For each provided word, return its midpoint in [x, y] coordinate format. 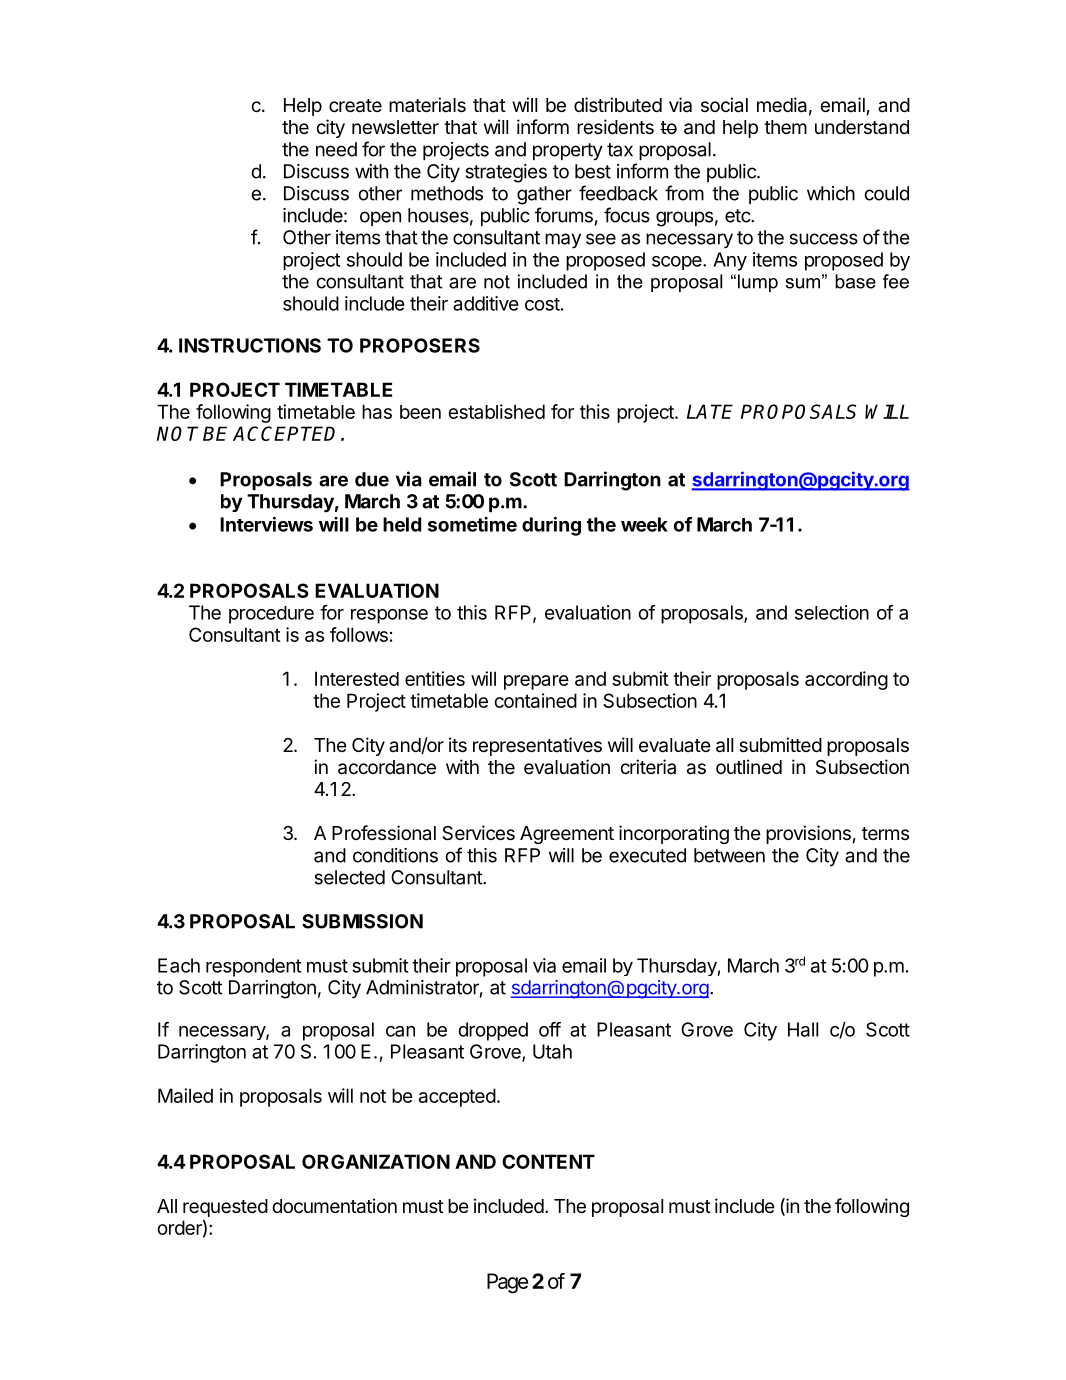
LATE [710, 411]
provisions [808, 834]
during [551, 526]
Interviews [266, 524]
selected [350, 877]
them [785, 127]
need [336, 149]
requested [225, 1208]
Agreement [567, 835]
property [568, 152]
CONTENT [548, 1161]
